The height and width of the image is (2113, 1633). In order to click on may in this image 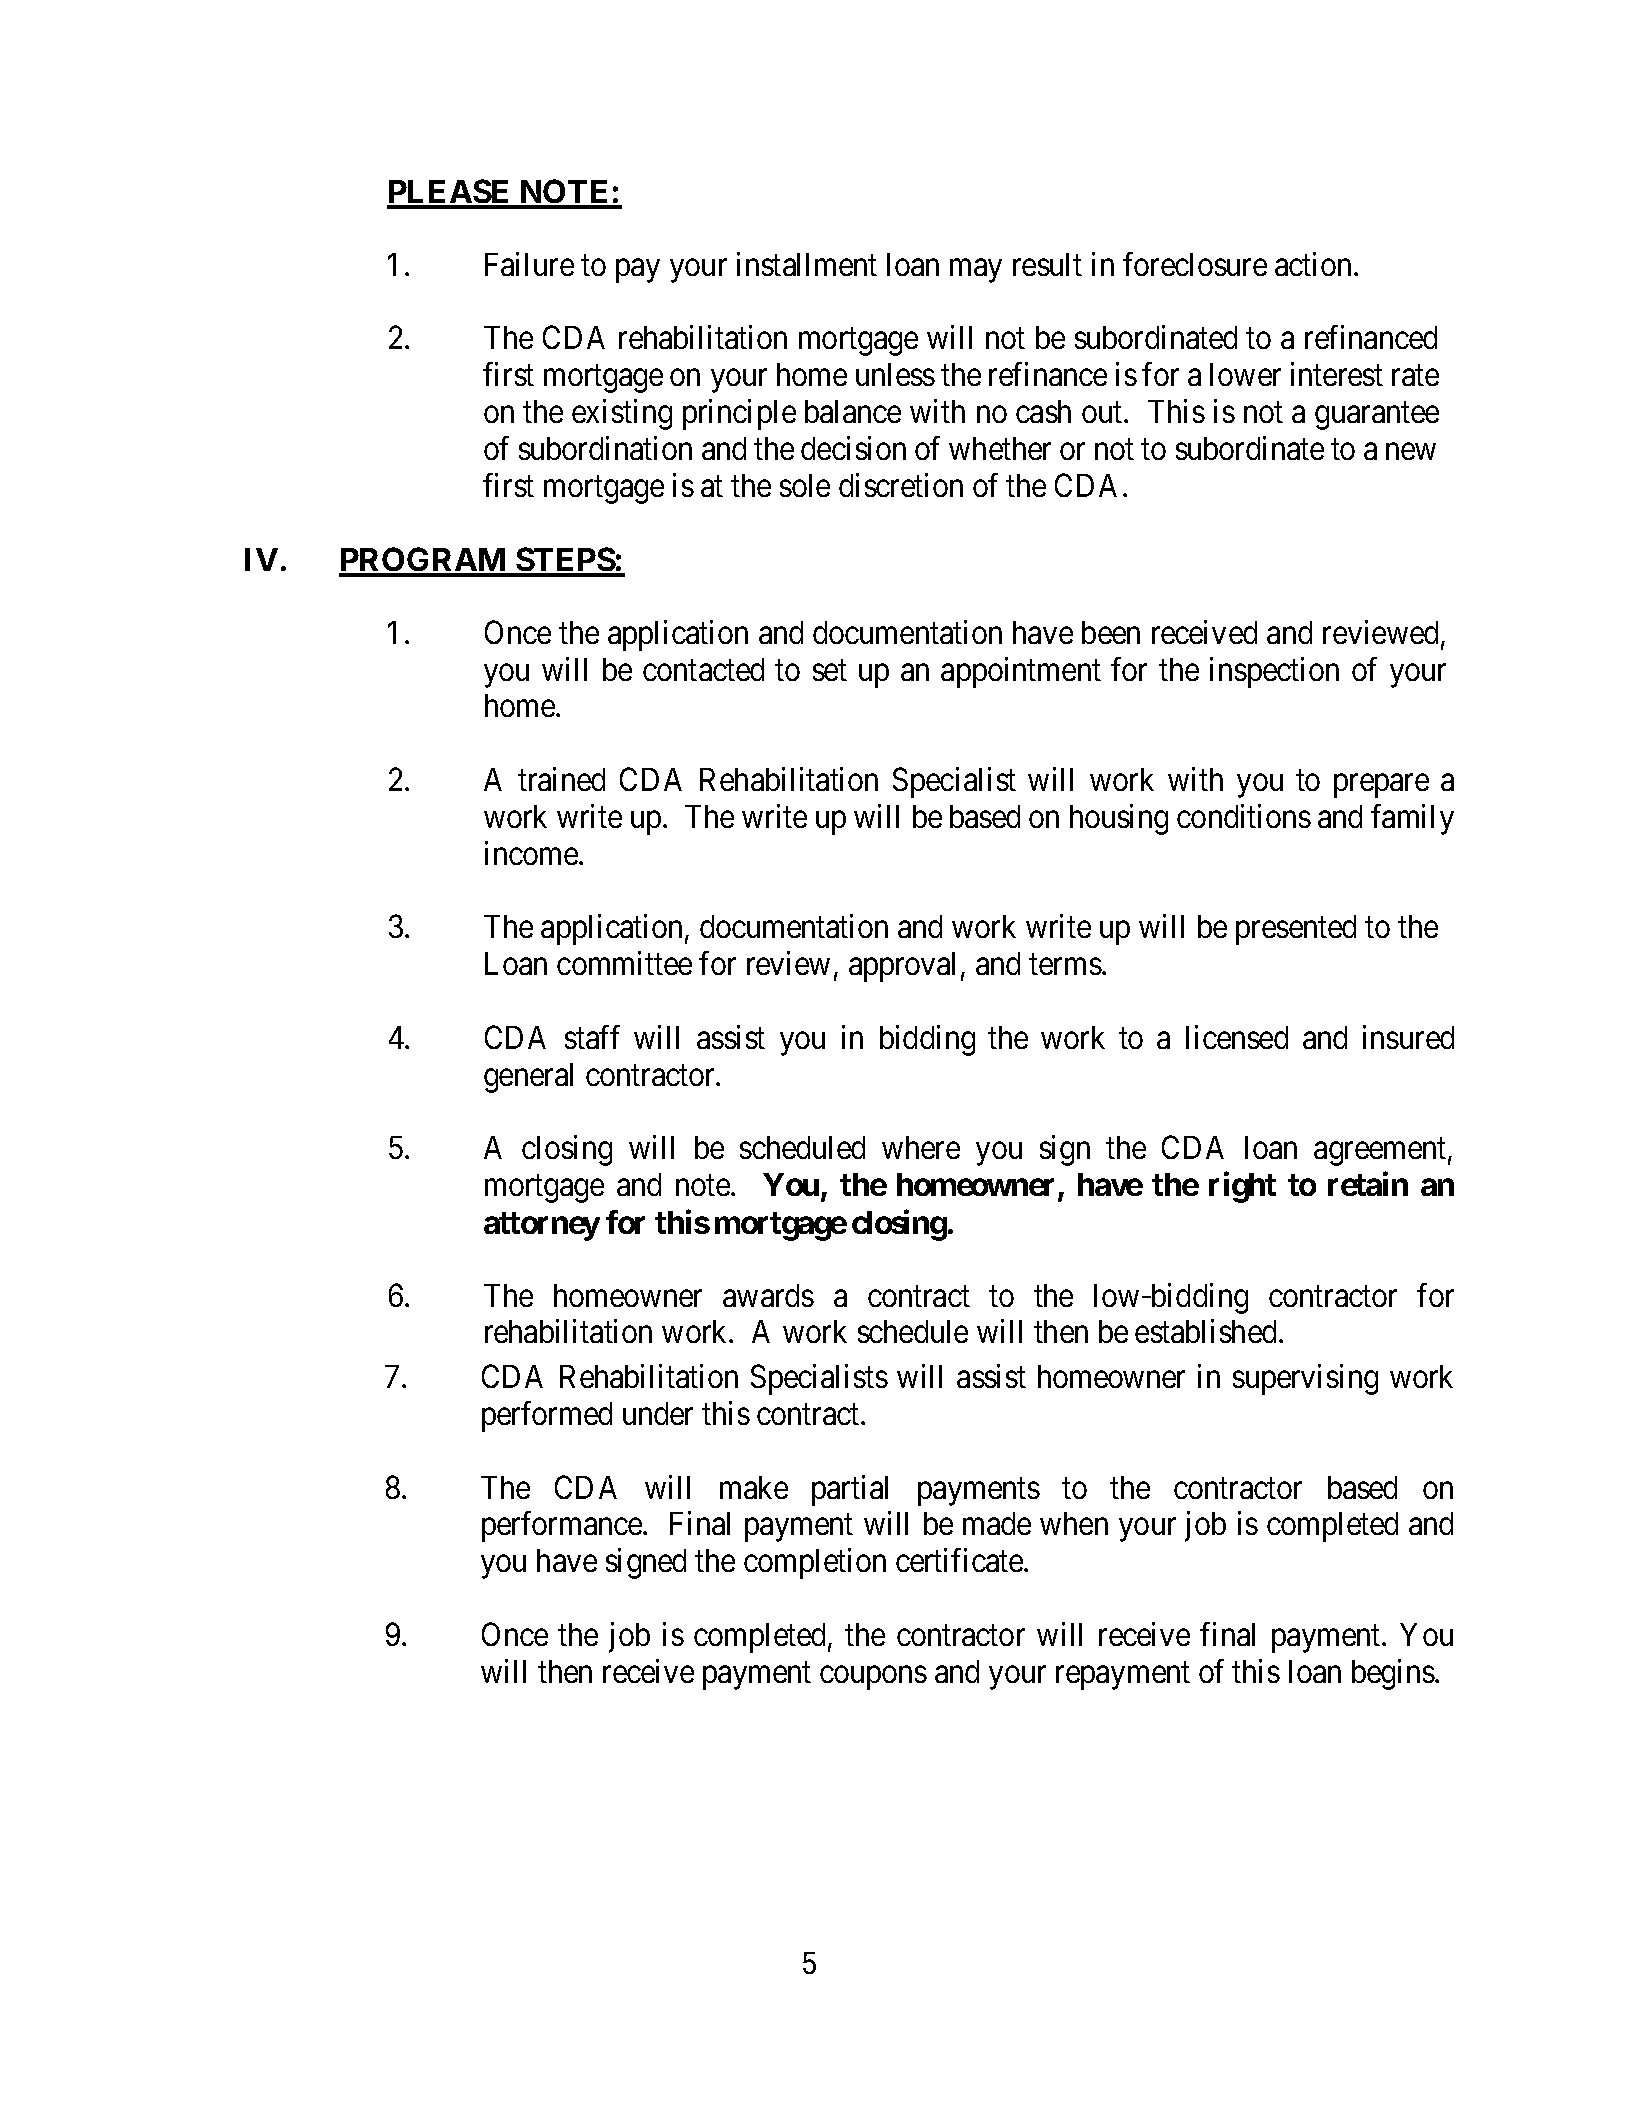, I will do `click(976, 271)`.
